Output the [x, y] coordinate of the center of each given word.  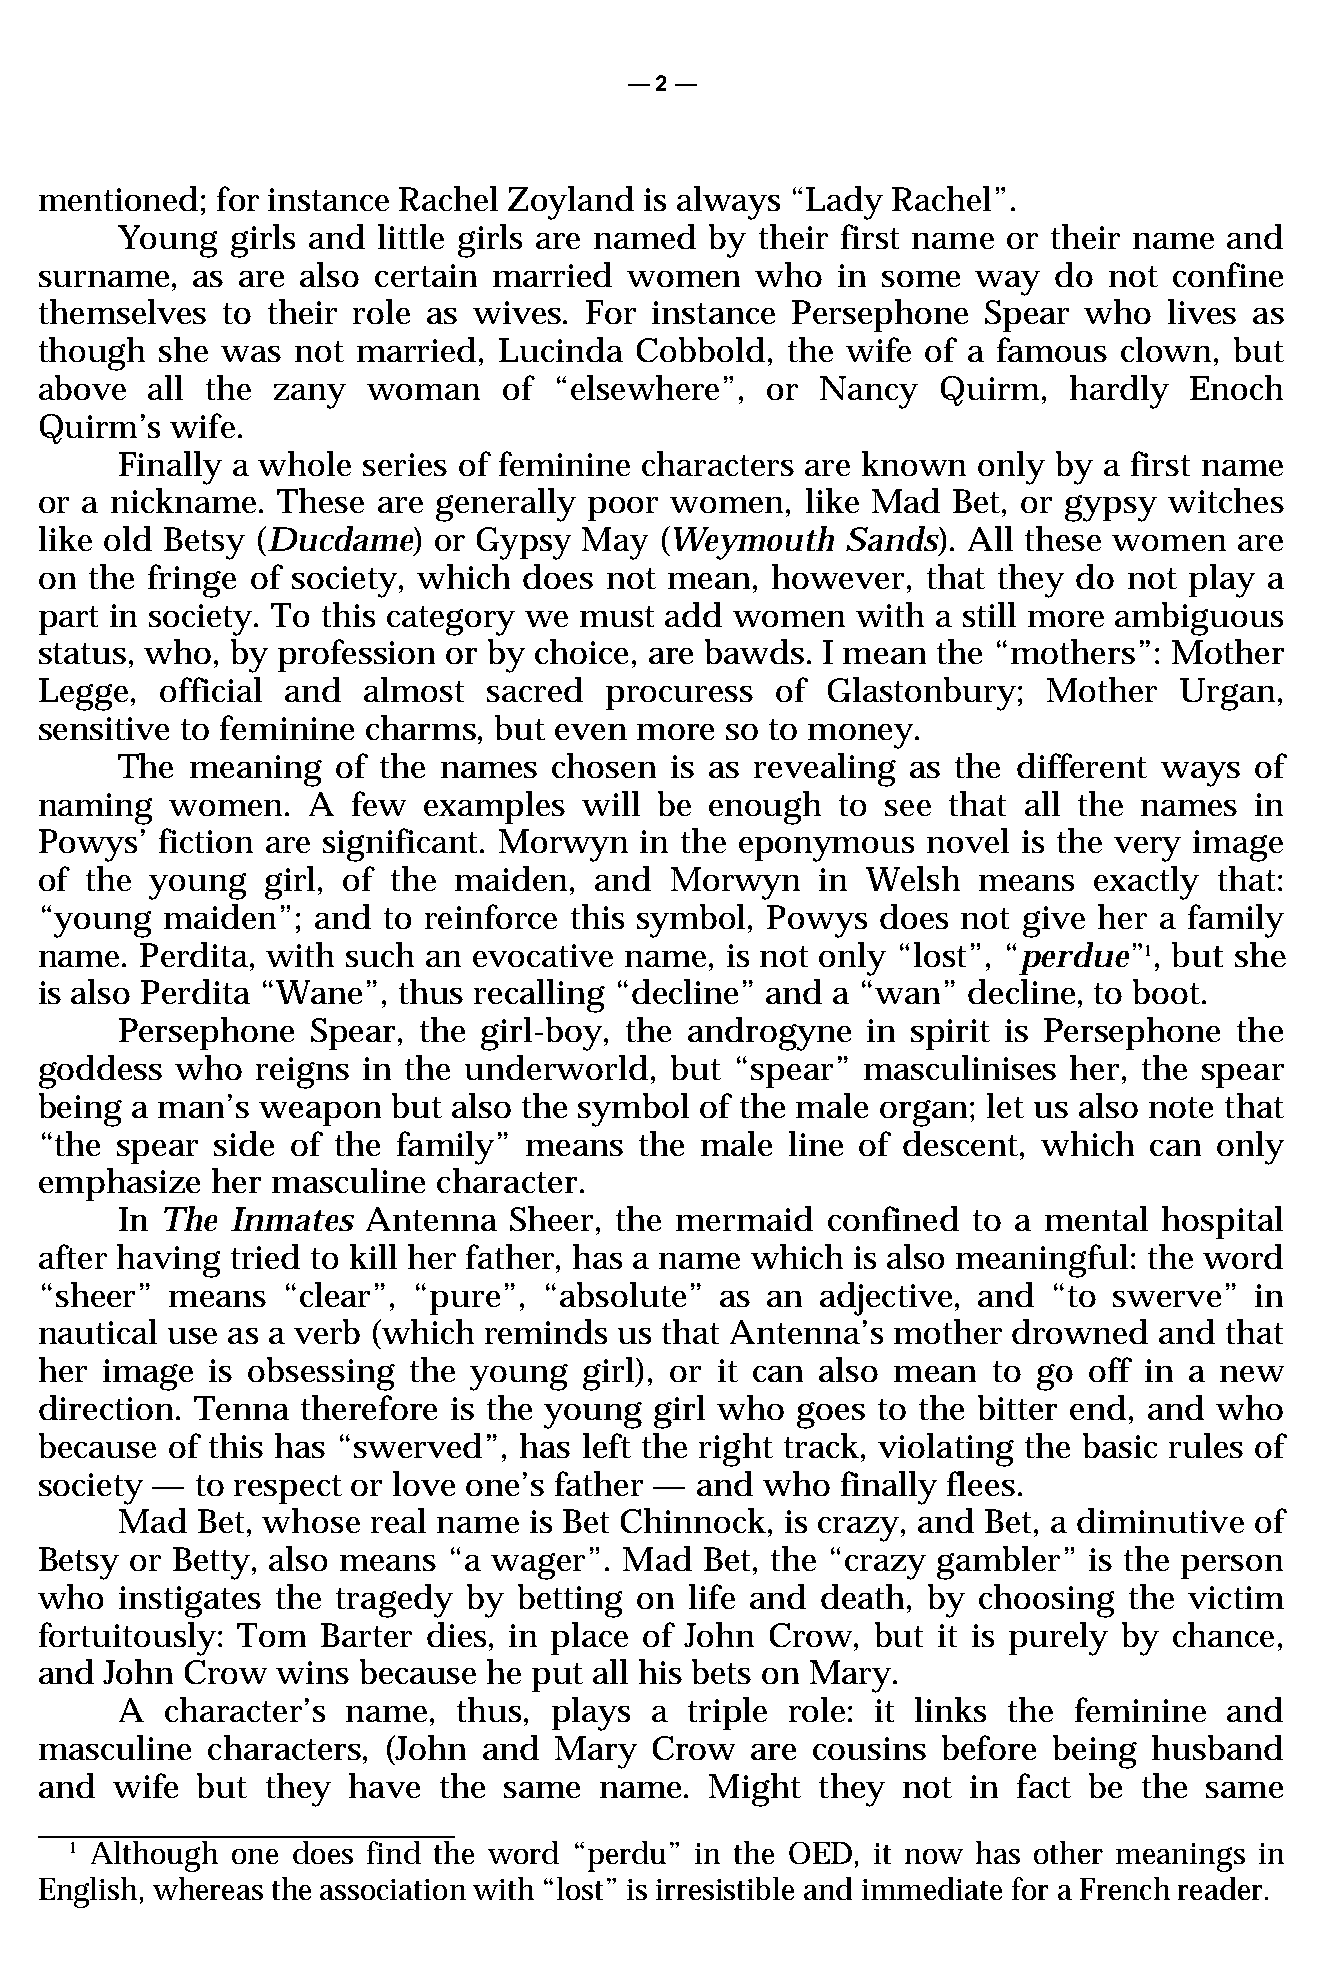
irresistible [725, 1888]
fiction [206, 840]
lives [1202, 311]
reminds [546, 1331]
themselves [122, 311]
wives [517, 312]
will [611, 803]
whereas [208, 1888]
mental [1096, 1218]
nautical [98, 1331]
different [1082, 765]
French [1124, 1888]
